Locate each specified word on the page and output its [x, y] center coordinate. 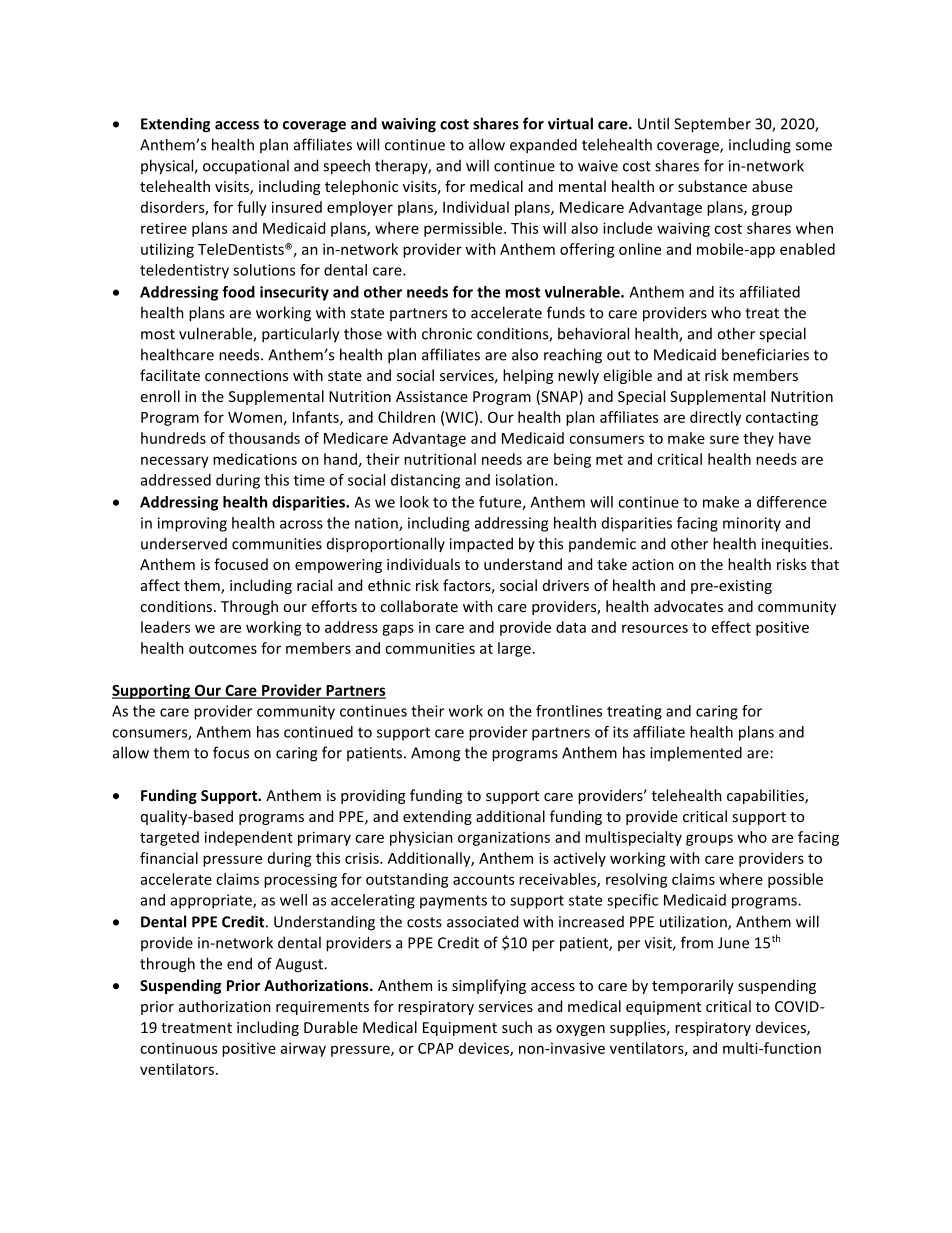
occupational [246, 166]
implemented [696, 753]
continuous [178, 1048]
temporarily [693, 986]
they [758, 439]
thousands [264, 438]
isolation [526, 480]
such [517, 1027]
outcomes [223, 649]
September [712, 125]
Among [435, 754]
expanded [543, 146]
